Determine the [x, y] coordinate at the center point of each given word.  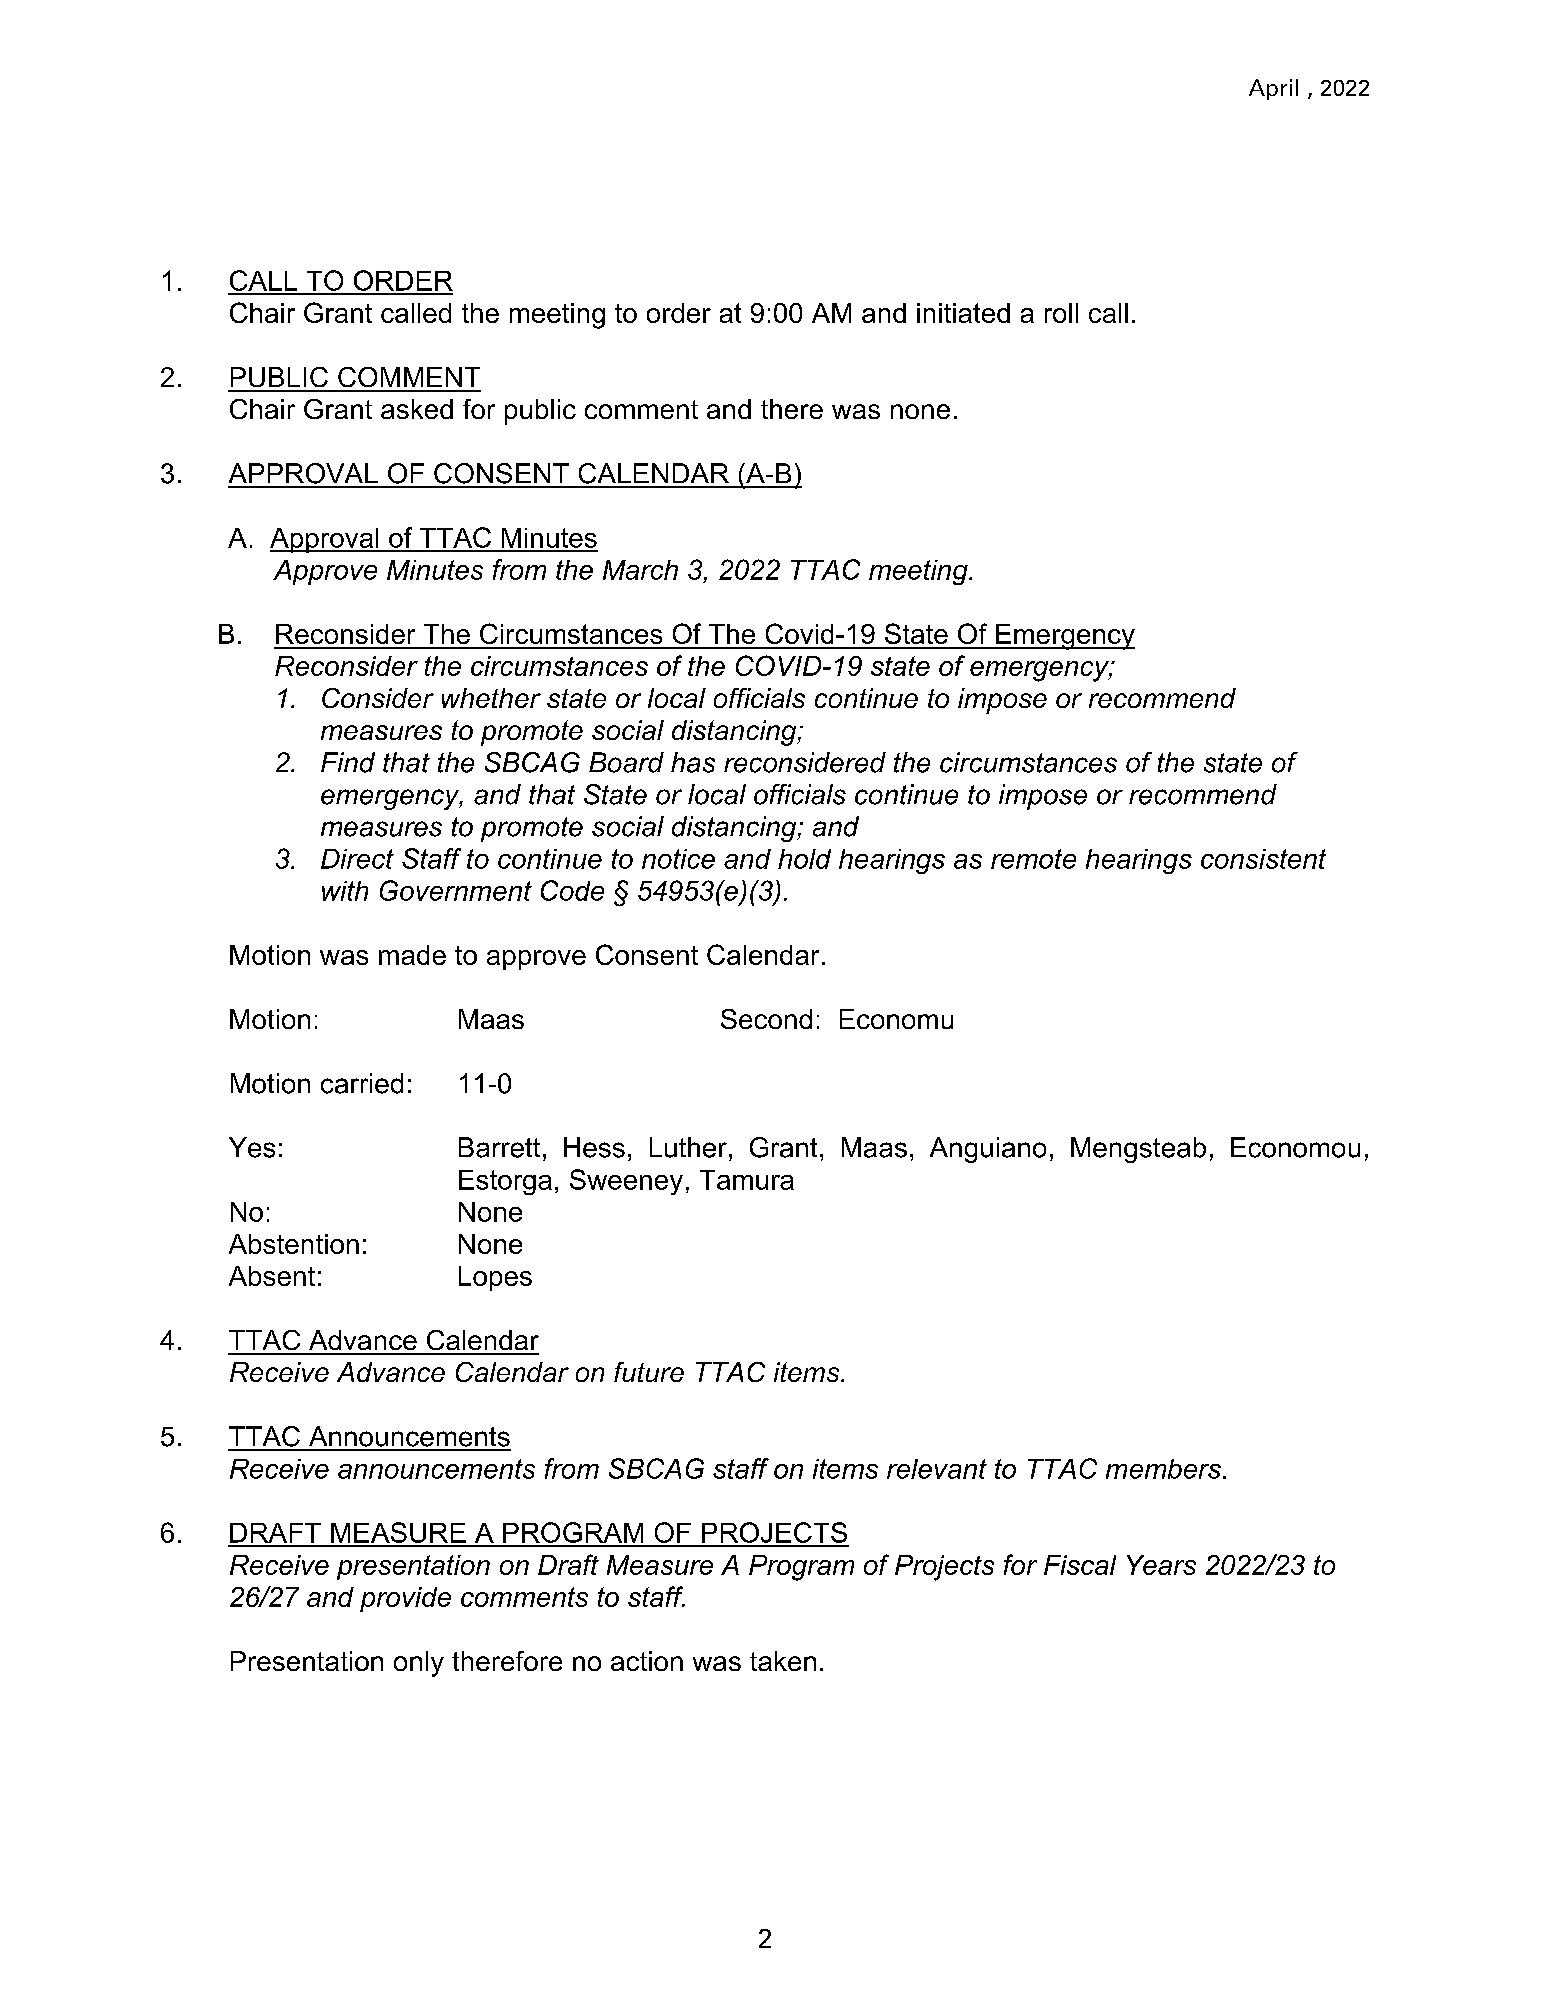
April [1273, 89]
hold [804, 859]
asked [417, 409]
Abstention [294, 1244]
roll [1061, 313]
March [640, 570]
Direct [357, 859]
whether [491, 698]
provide [405, 1599]
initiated [963, 313]
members [1165, 1469]
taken [783, 1661]
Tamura [747, 1180]
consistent [1263, 859]
